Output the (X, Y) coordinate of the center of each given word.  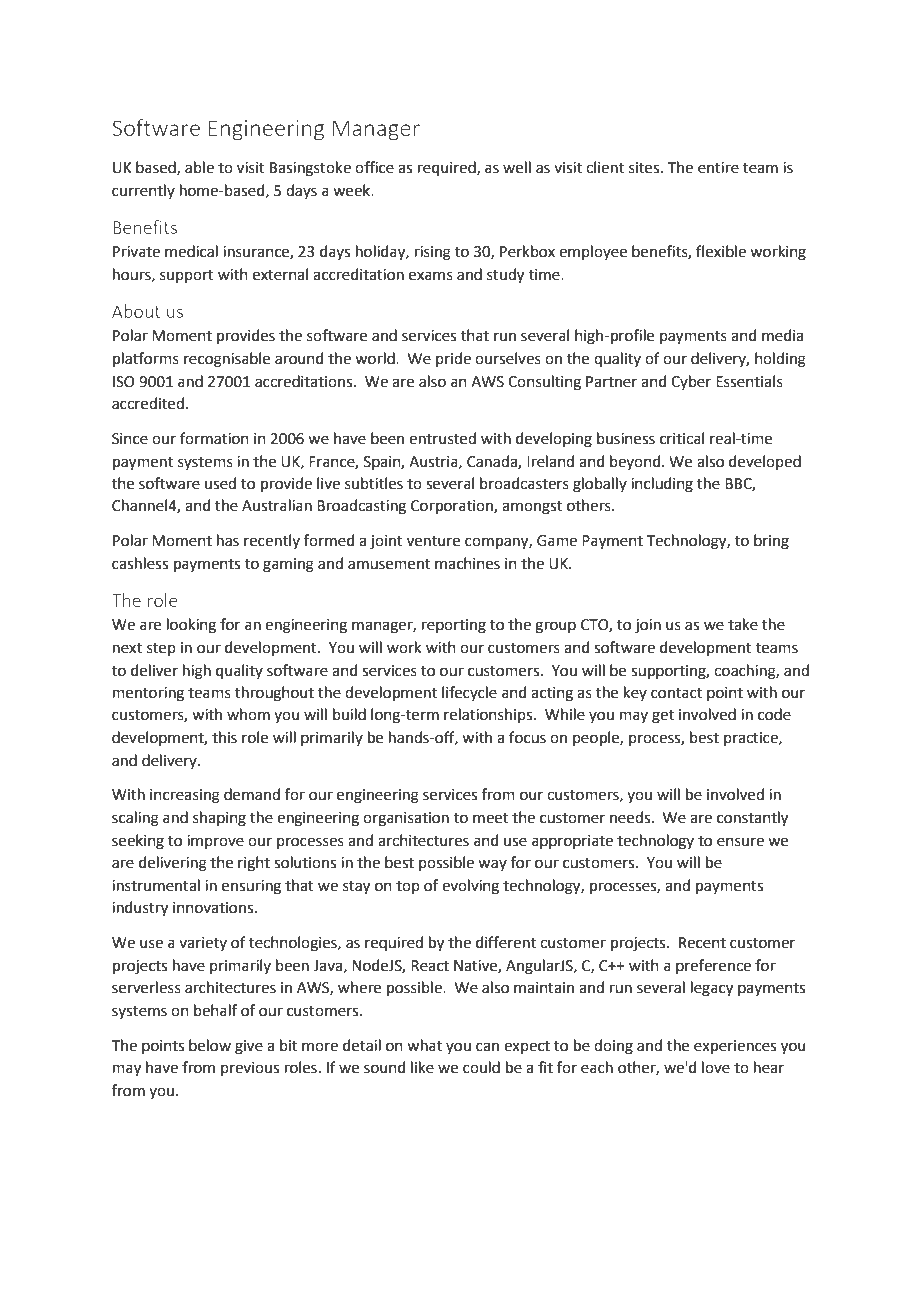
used (220, 483)
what (424, 1045)
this (224, 737)
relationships (489, 715)
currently (143, 191)
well (517, 167)
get (663, 717)
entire (718, 168)
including (662, 485)
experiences (735, 1047)
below (210, 1045)
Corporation (453, 507)
